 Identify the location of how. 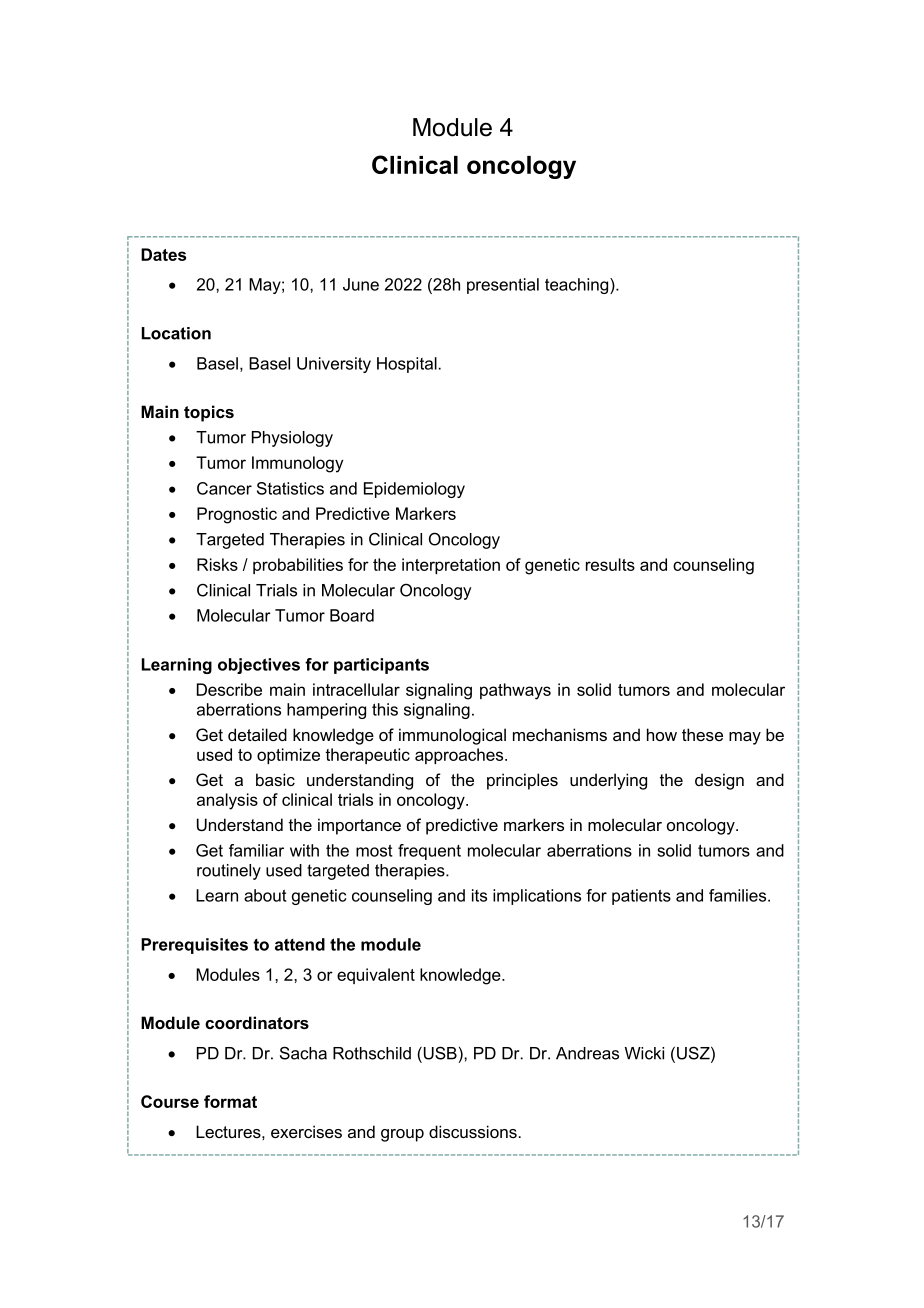
(662, 734).
